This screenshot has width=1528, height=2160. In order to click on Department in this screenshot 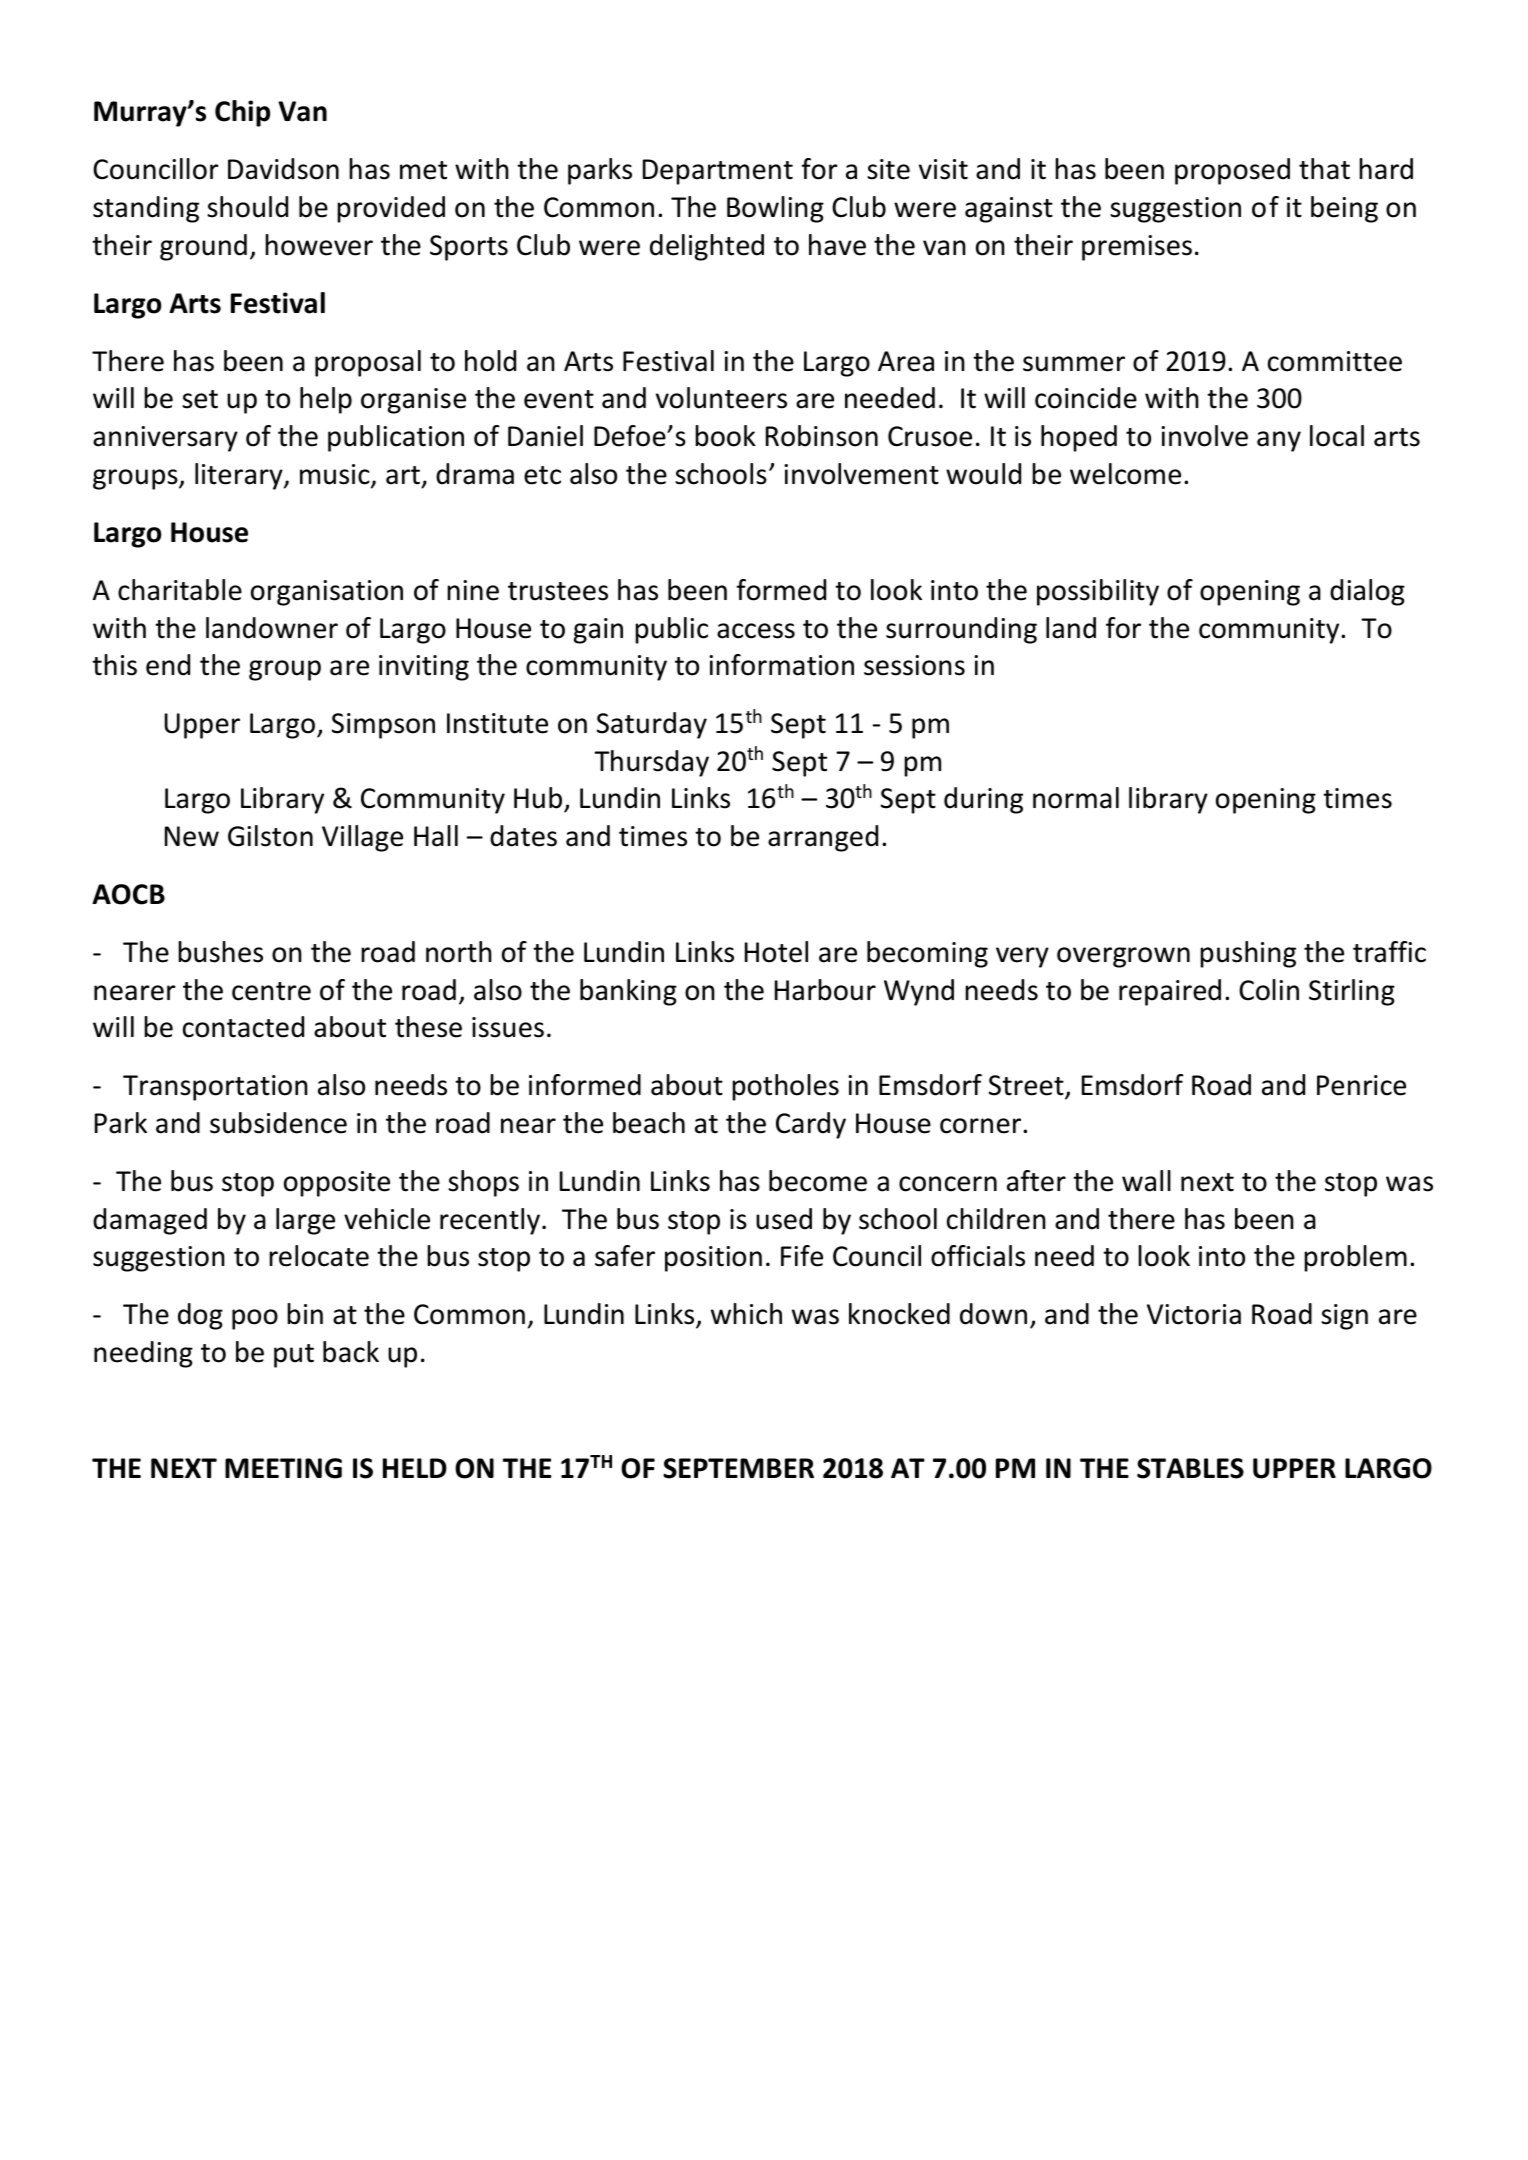, I will do `click(718, 172)`.
